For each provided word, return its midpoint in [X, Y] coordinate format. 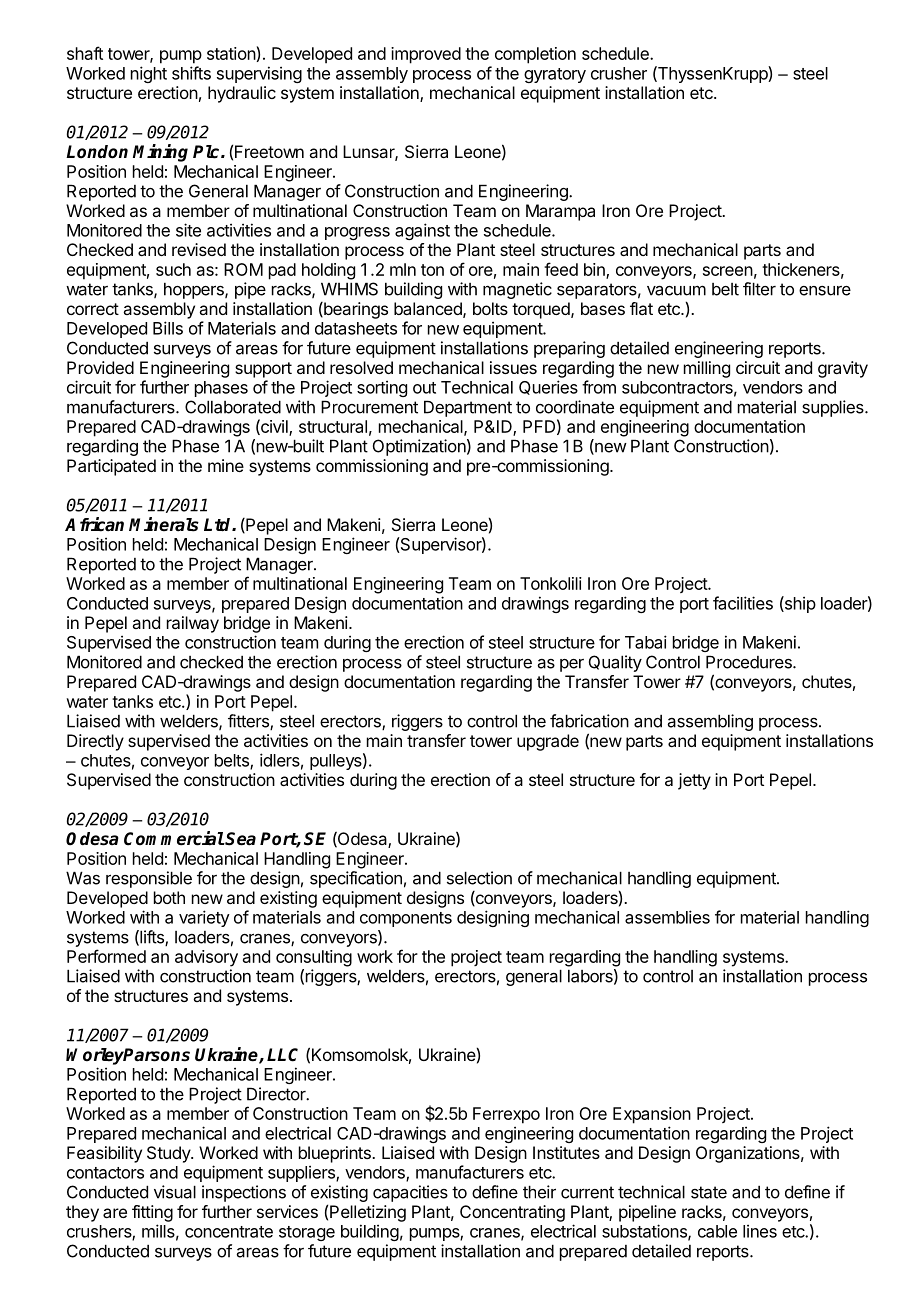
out [424, 388]
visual [175, 1192]
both [169, 897]
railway [193, 624]
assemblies [667, 917]
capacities [410, 1193]
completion [535, 55]
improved [426, 55]
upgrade [548, 742]
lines [760, 1231]
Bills [168, 328]
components [406, 919]
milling [707, 369]
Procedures [750, 662]
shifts [191, 73]
